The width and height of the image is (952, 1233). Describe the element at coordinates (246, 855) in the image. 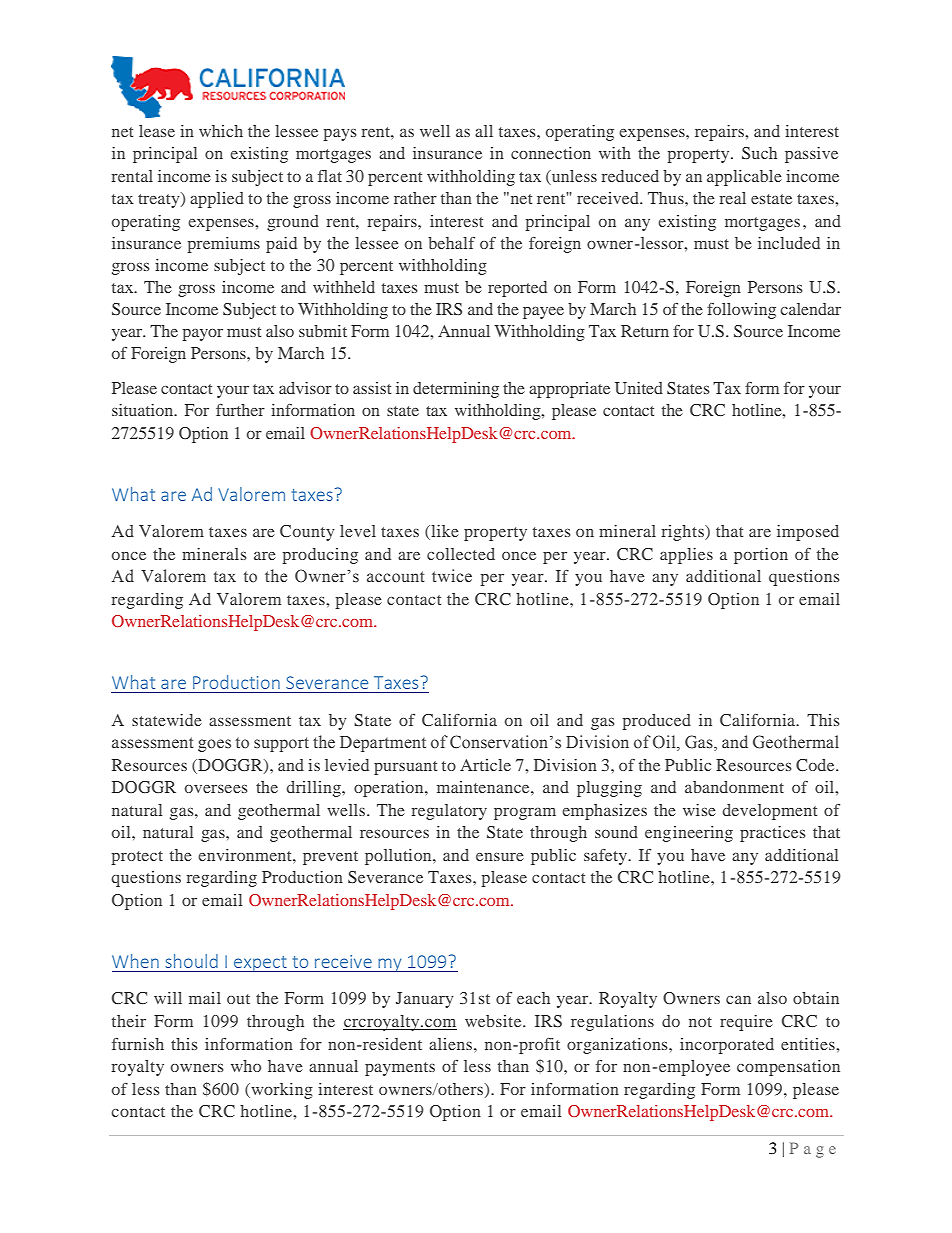

I see `environment` at that location.
